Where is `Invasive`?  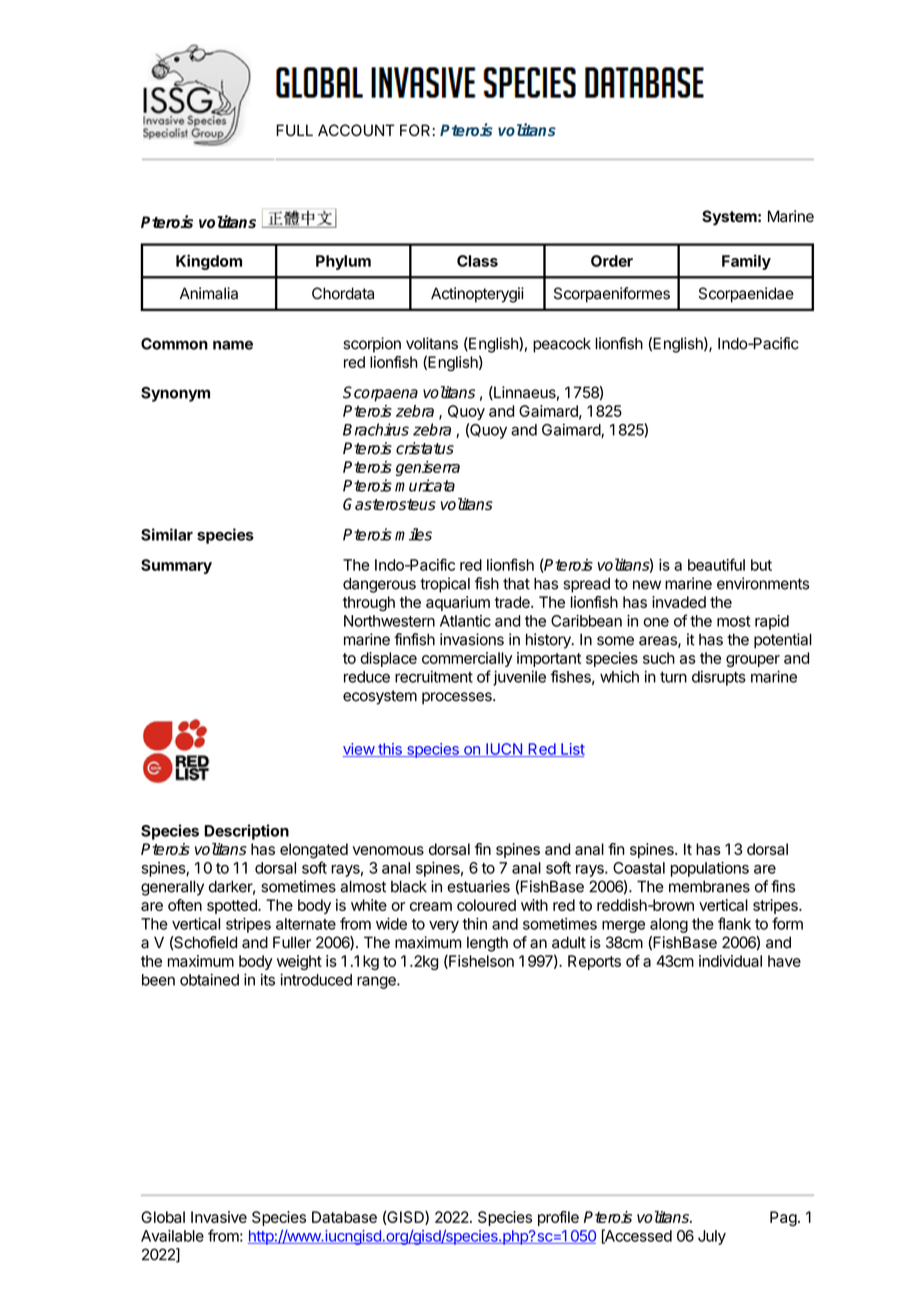
Invasive is located at coordinates (219, 1217).
